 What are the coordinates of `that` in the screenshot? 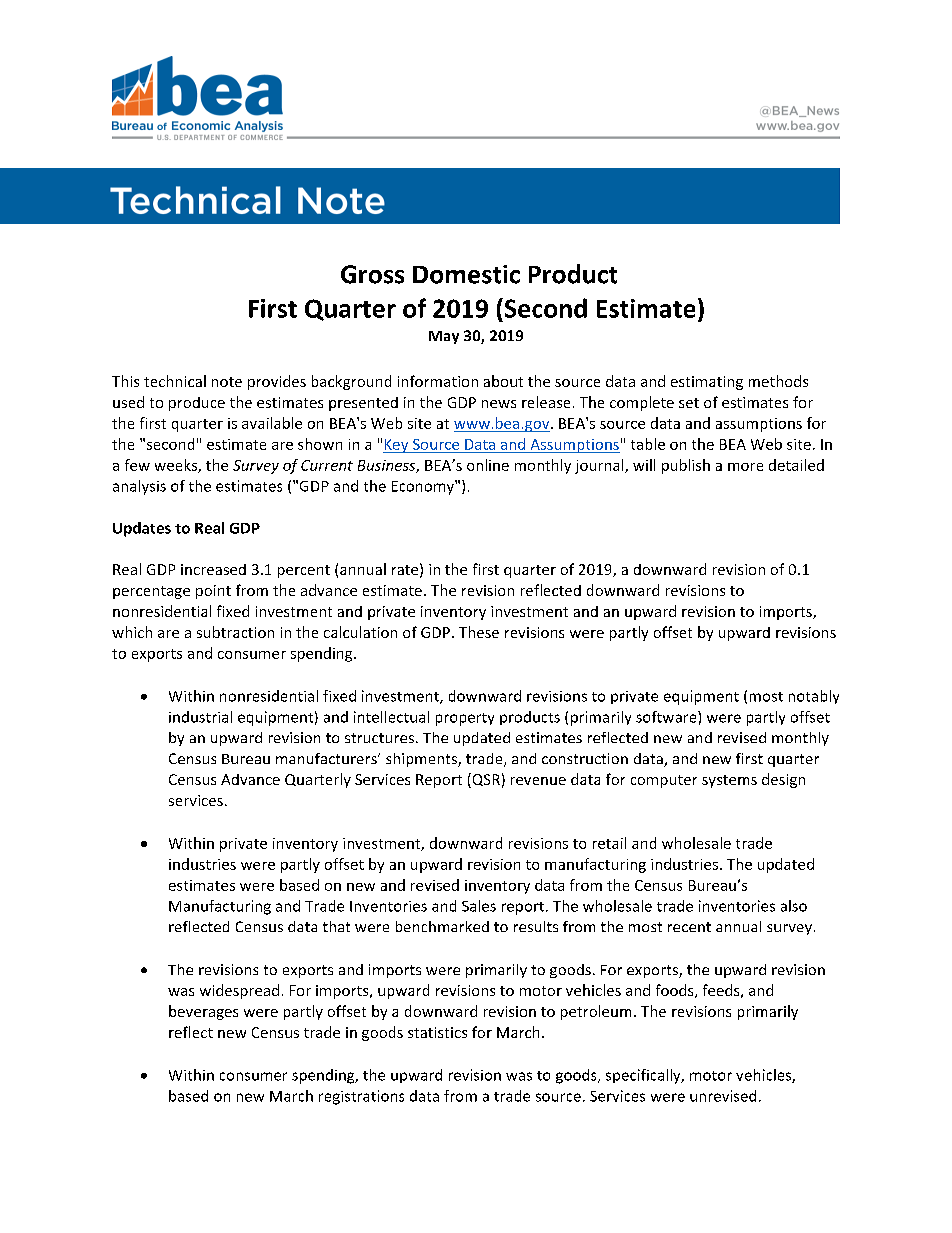 It's located at (336, 926).
